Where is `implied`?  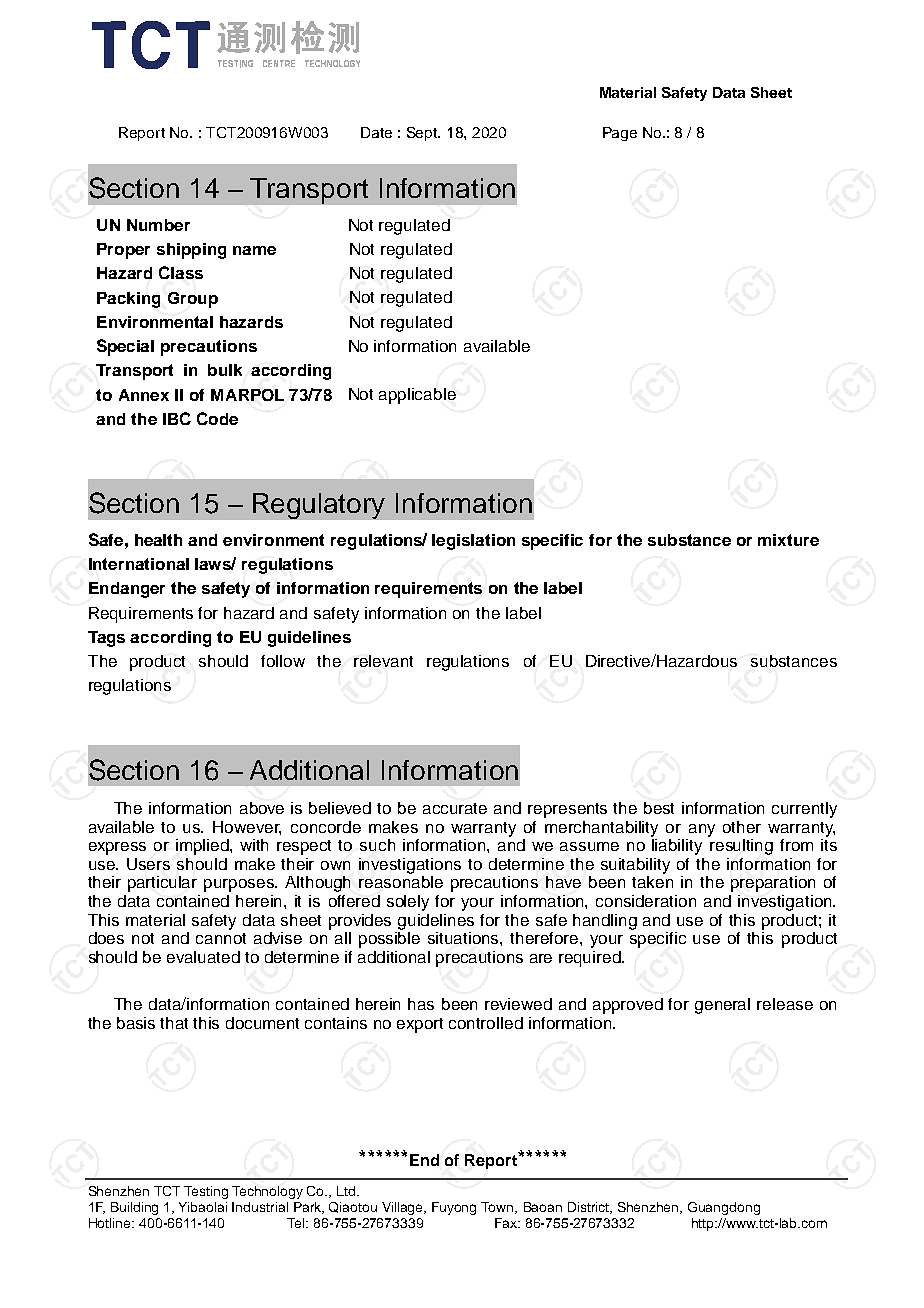 implied is located at coordinates (203, 847).
